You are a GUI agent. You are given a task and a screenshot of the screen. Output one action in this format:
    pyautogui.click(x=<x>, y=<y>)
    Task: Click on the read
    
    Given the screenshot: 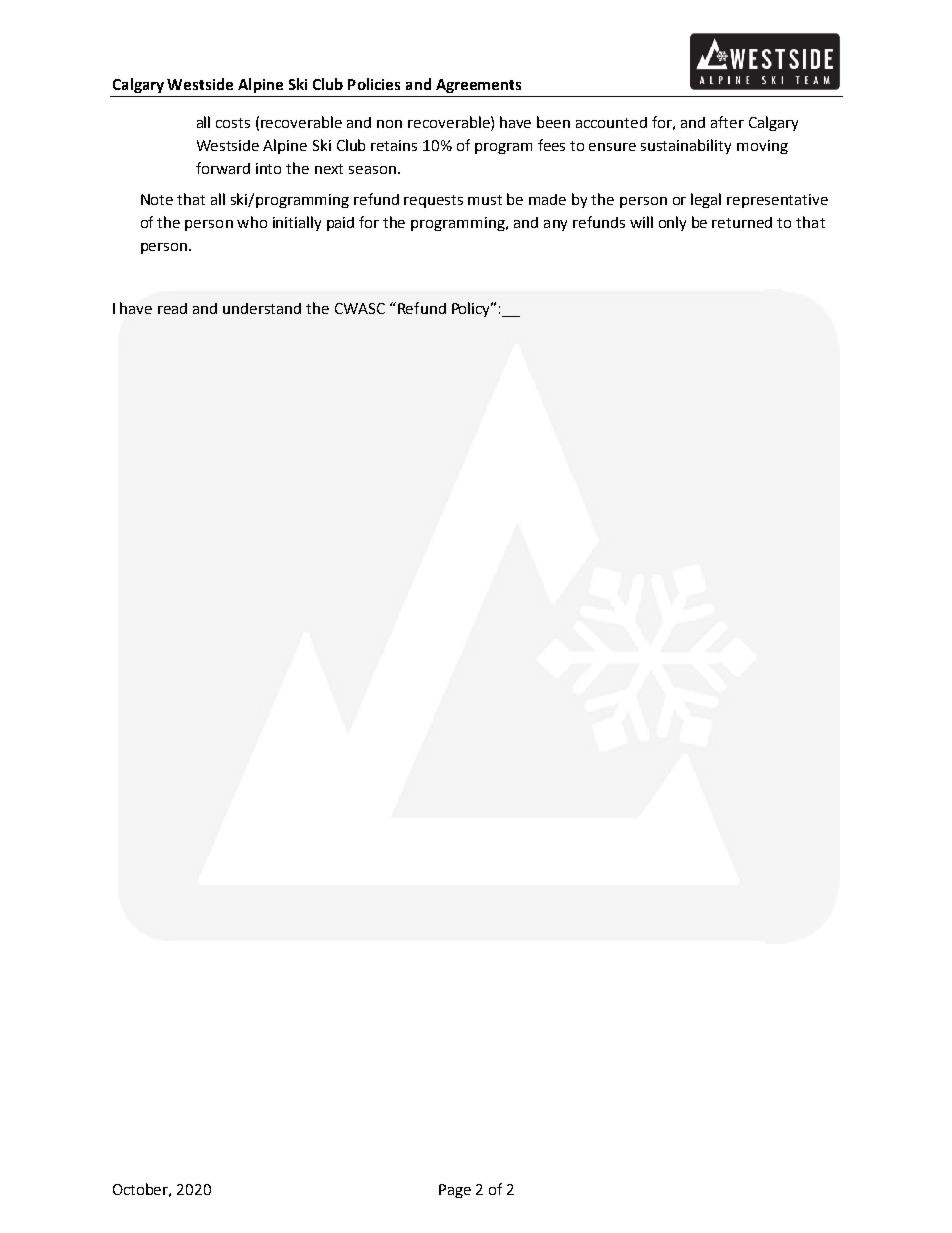 What is the action you would take?
    pyautogui.click(x=172, y=308)
